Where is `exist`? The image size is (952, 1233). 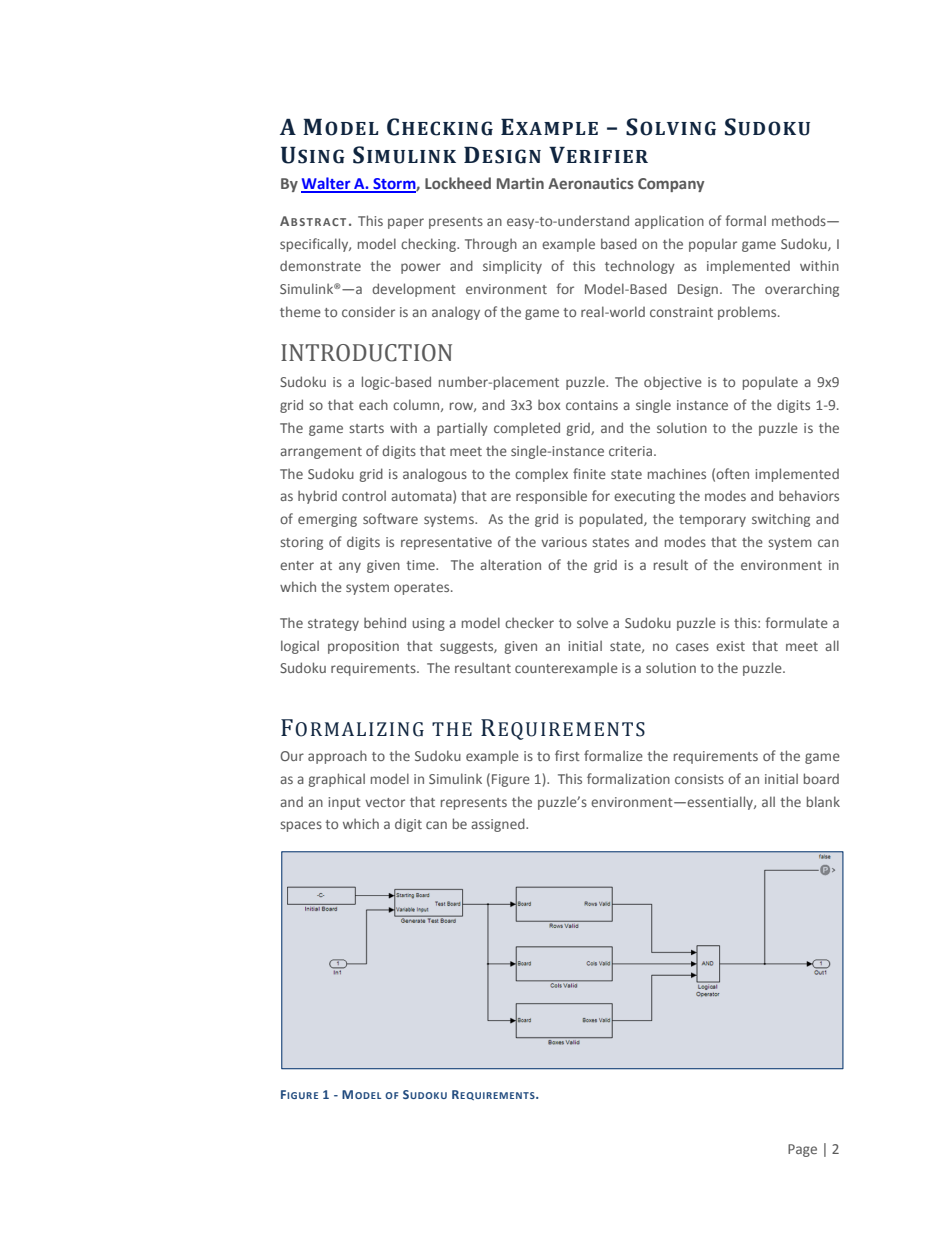 exist is located at coordinates (730, 646).
